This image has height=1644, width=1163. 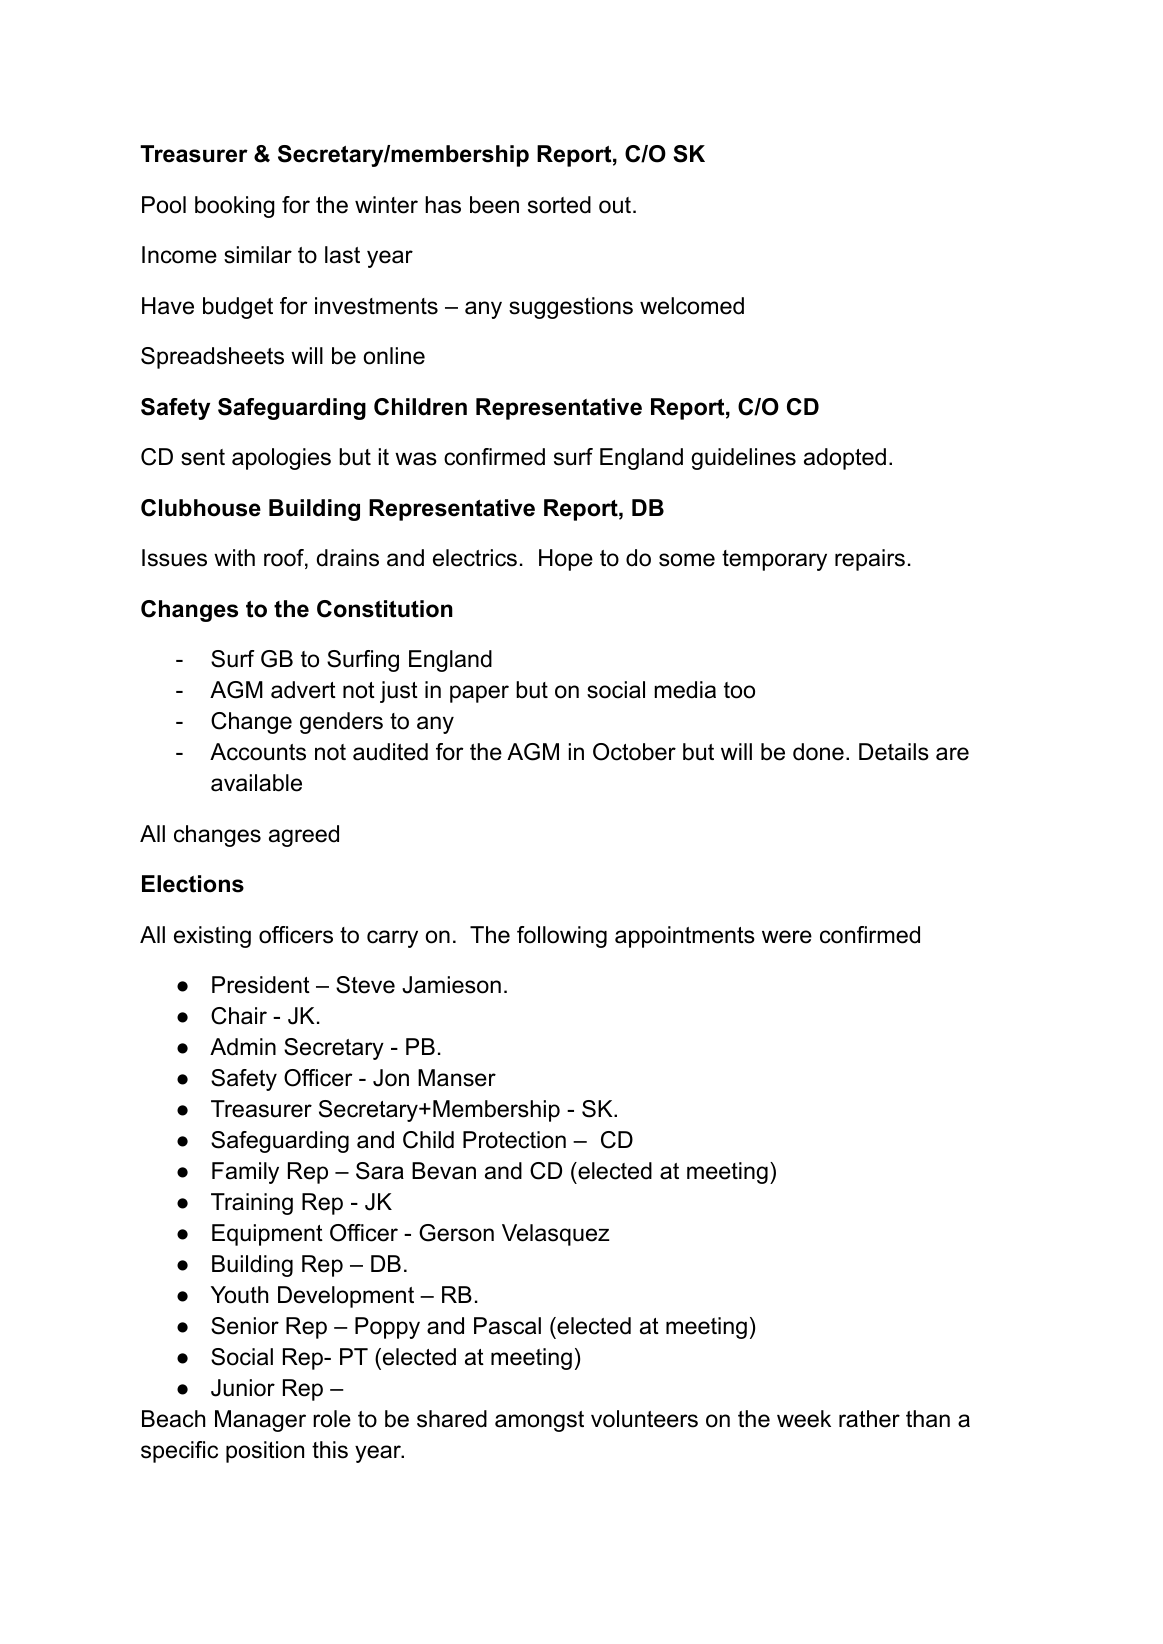 I want to click on were, so click(x=787, y=937).
